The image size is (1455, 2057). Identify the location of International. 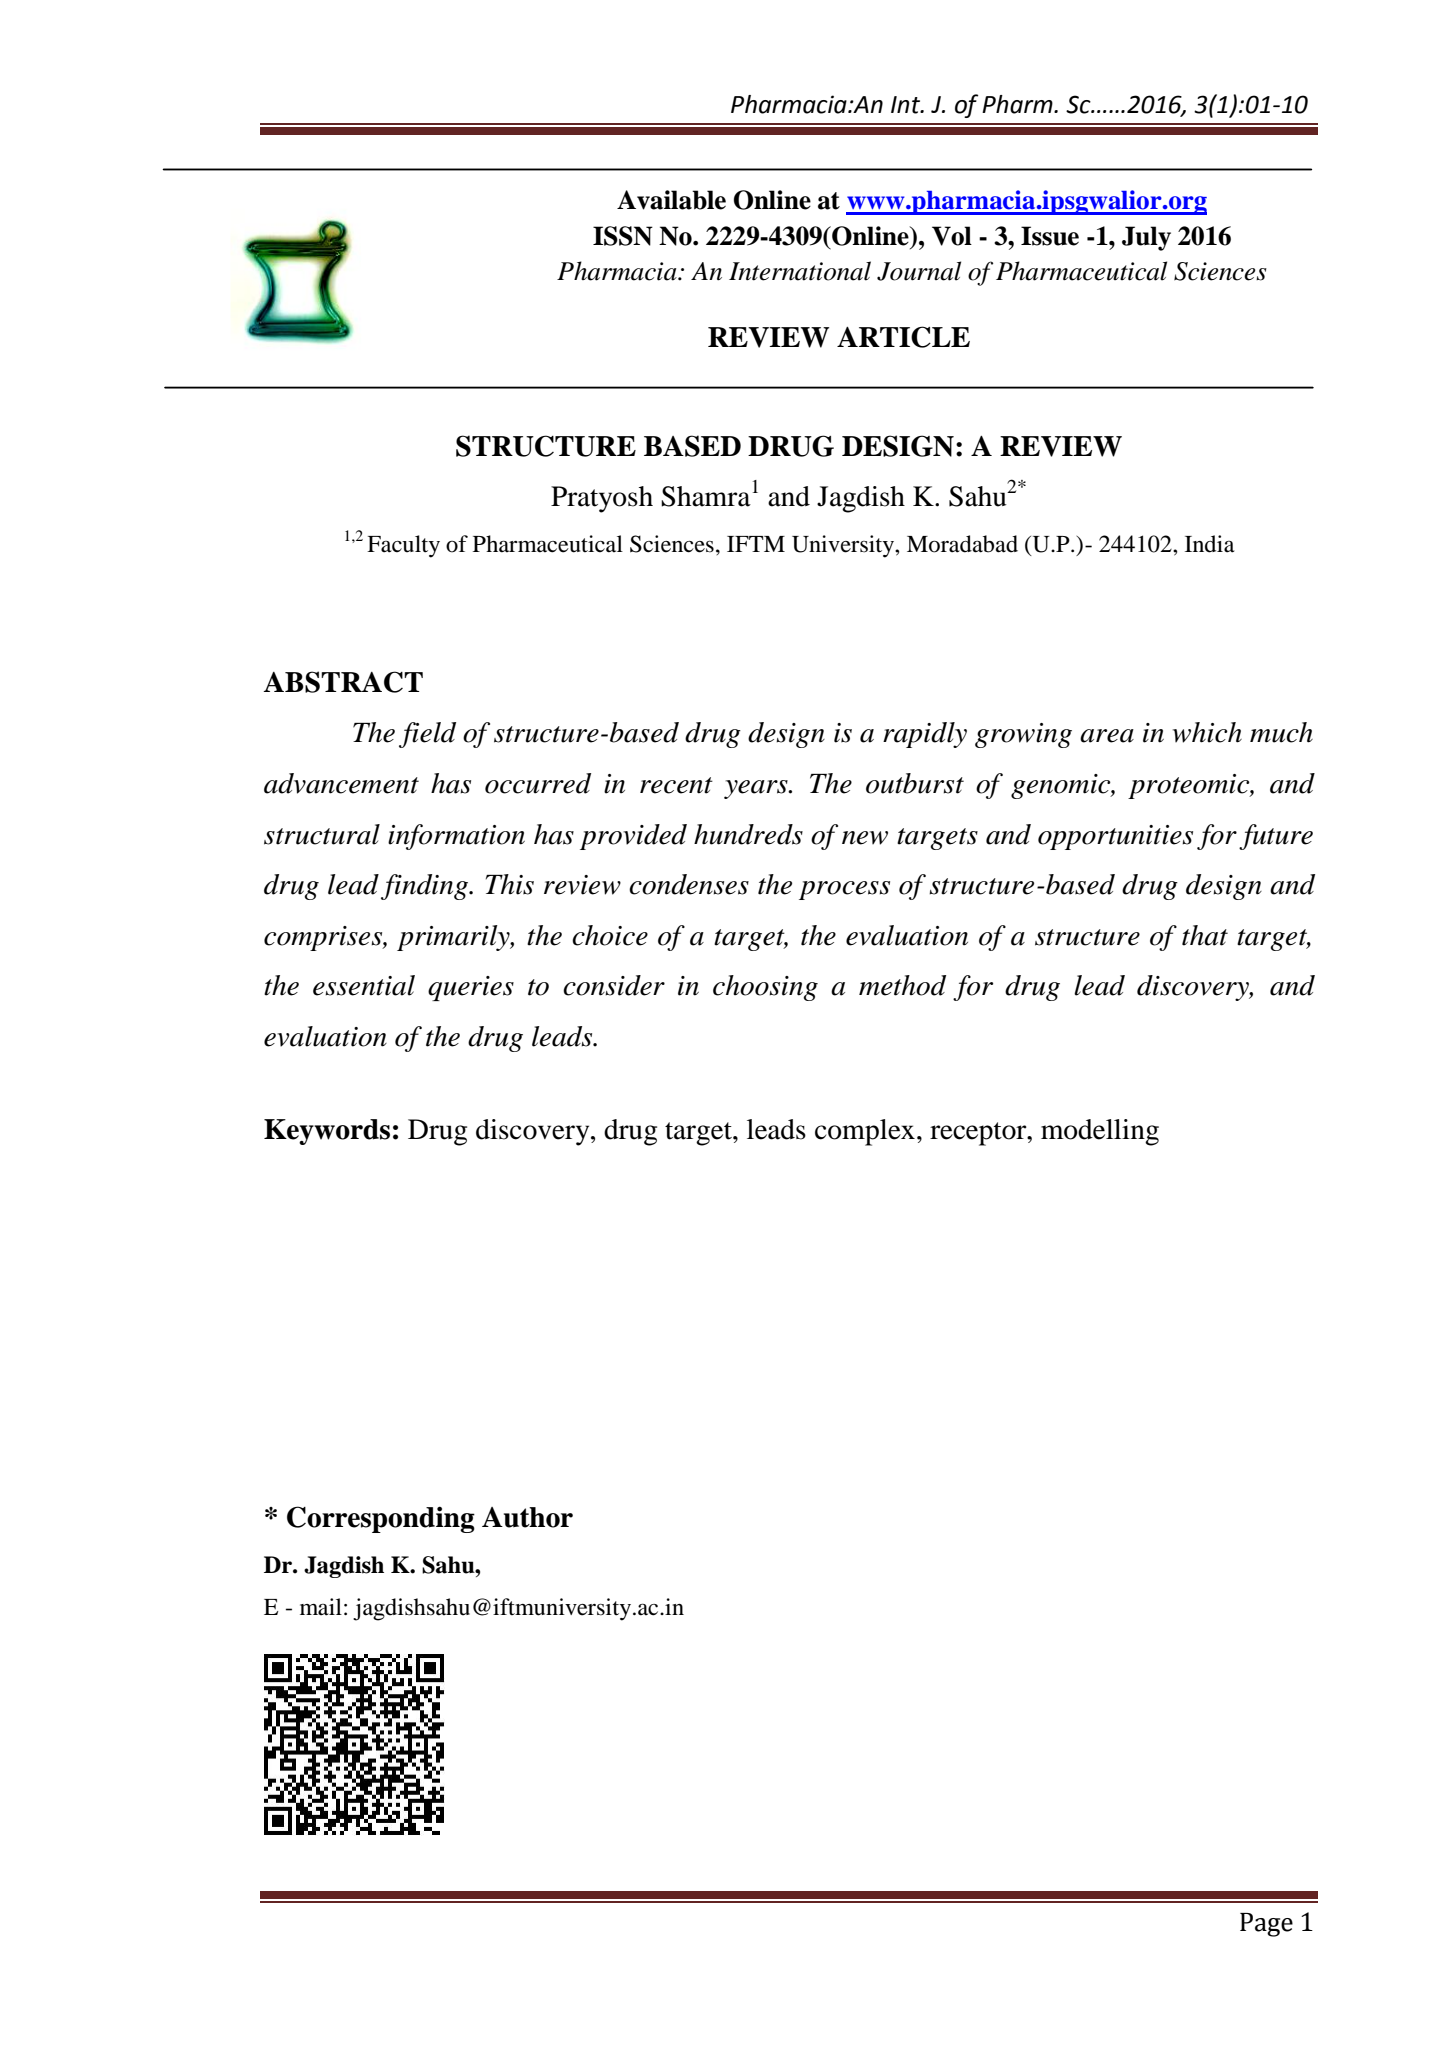
(800, 271).
